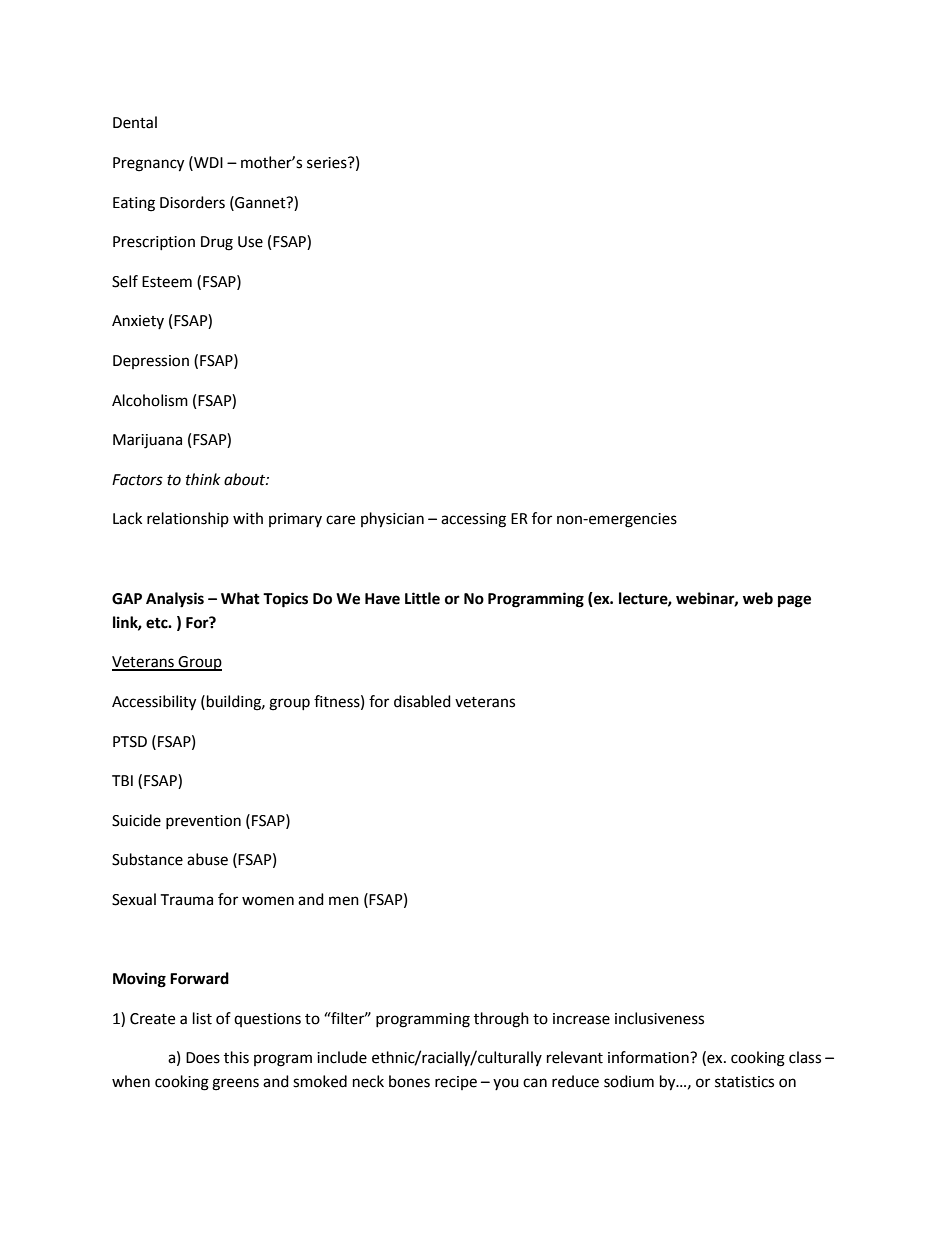 This screenshot has height=1233, width=952. Describe the element at coordinates (203, 1058) in the screenshot. I see `Does` at that location.
